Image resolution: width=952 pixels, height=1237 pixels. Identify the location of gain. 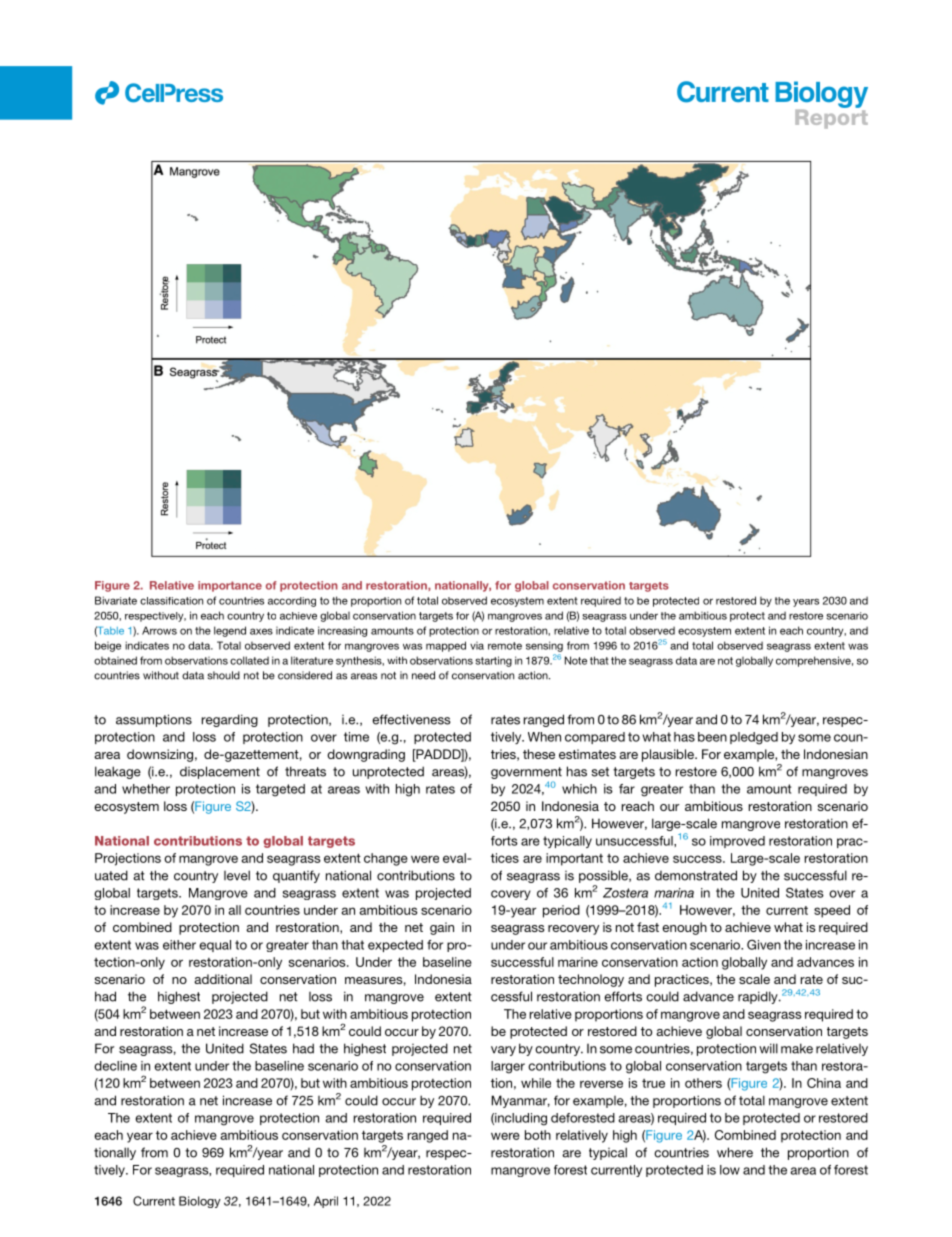
(442, 928).
